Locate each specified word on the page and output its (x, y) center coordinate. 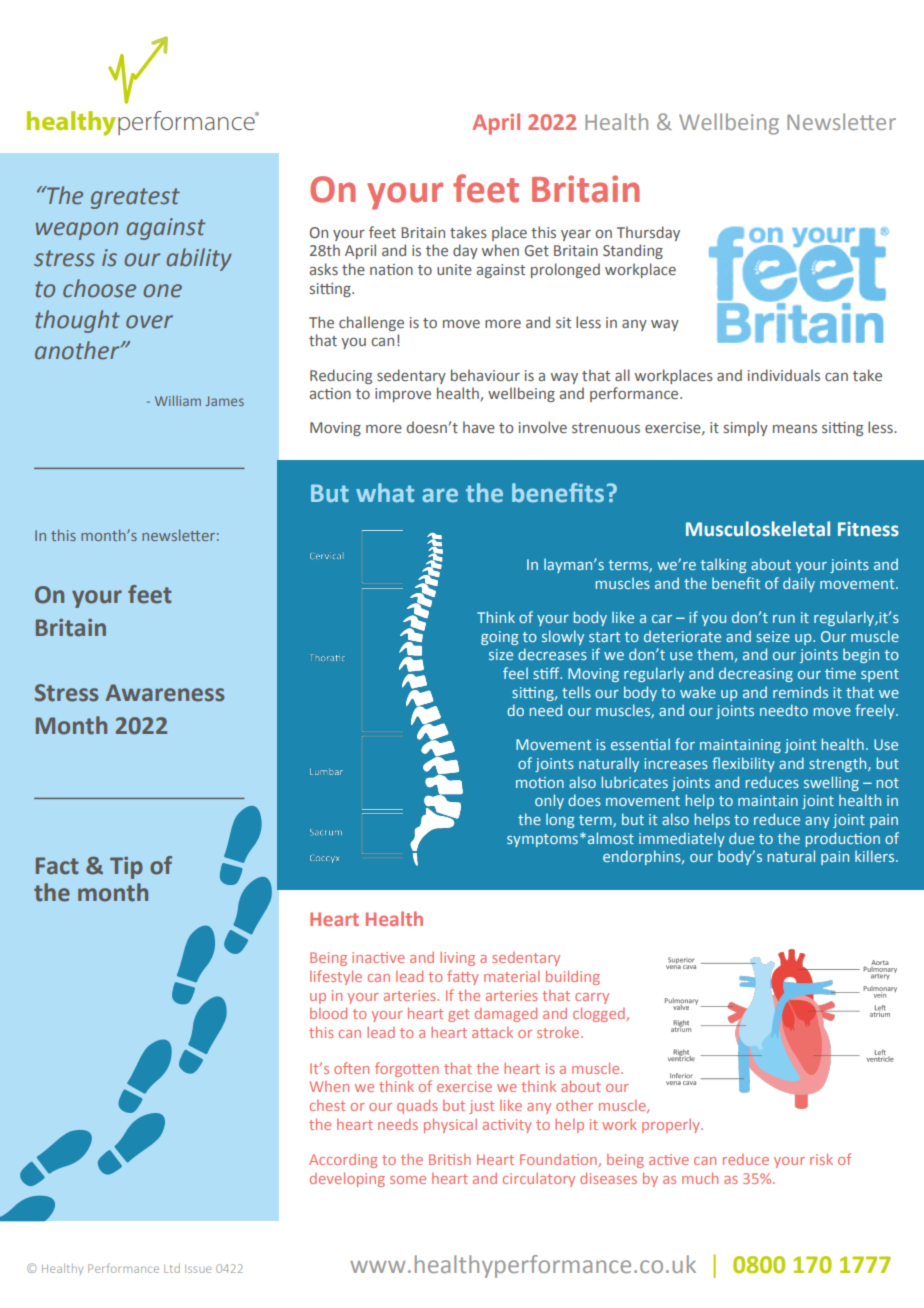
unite (454, 269)
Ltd (172, 1268)
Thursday (648, 233)
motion (540, 782)
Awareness (165, 693)
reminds (800, 692)
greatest (135, 198)
